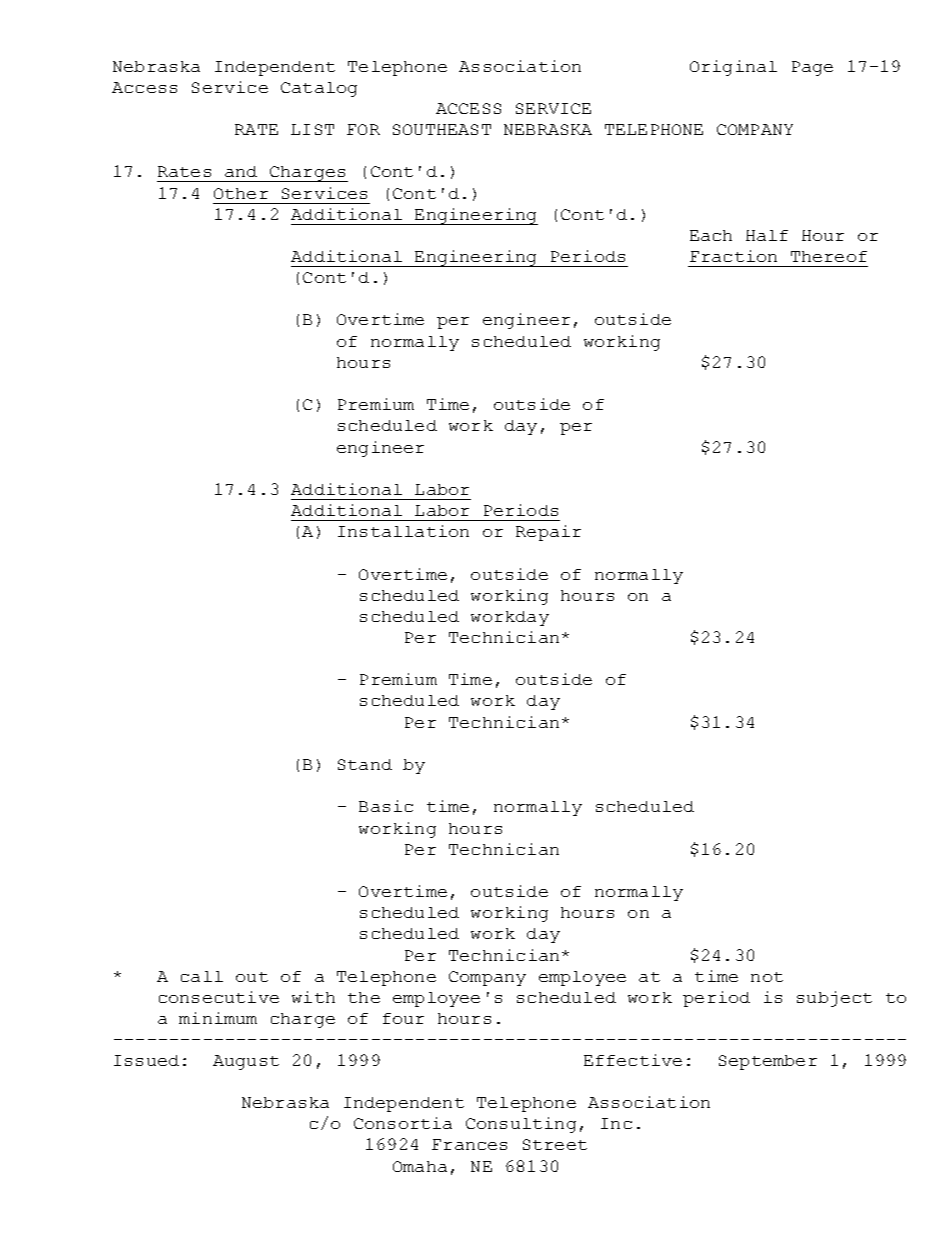  What do you see at coordinates (246, 1062) in the screenshot?
I see `August` at bounding box center [246, 1062].
